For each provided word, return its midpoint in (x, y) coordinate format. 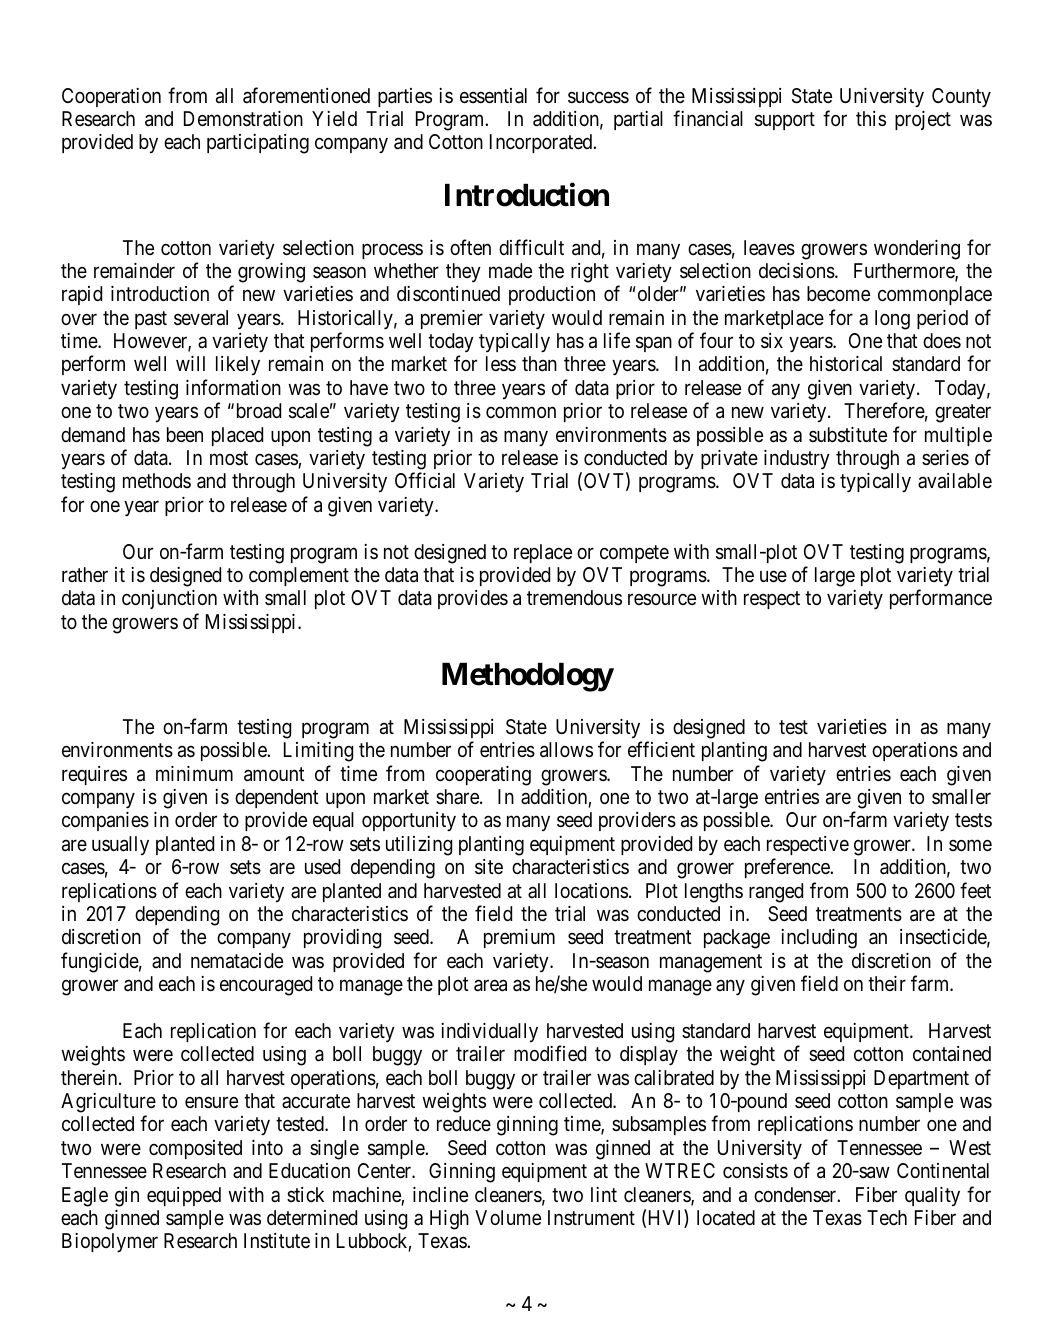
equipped (184, 1196)
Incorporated (542, 143)
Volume (508, 1217)
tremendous (574, 597)
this (871, 118)
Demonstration (243, 119)
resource (662, 599)
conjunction (169, 599)
